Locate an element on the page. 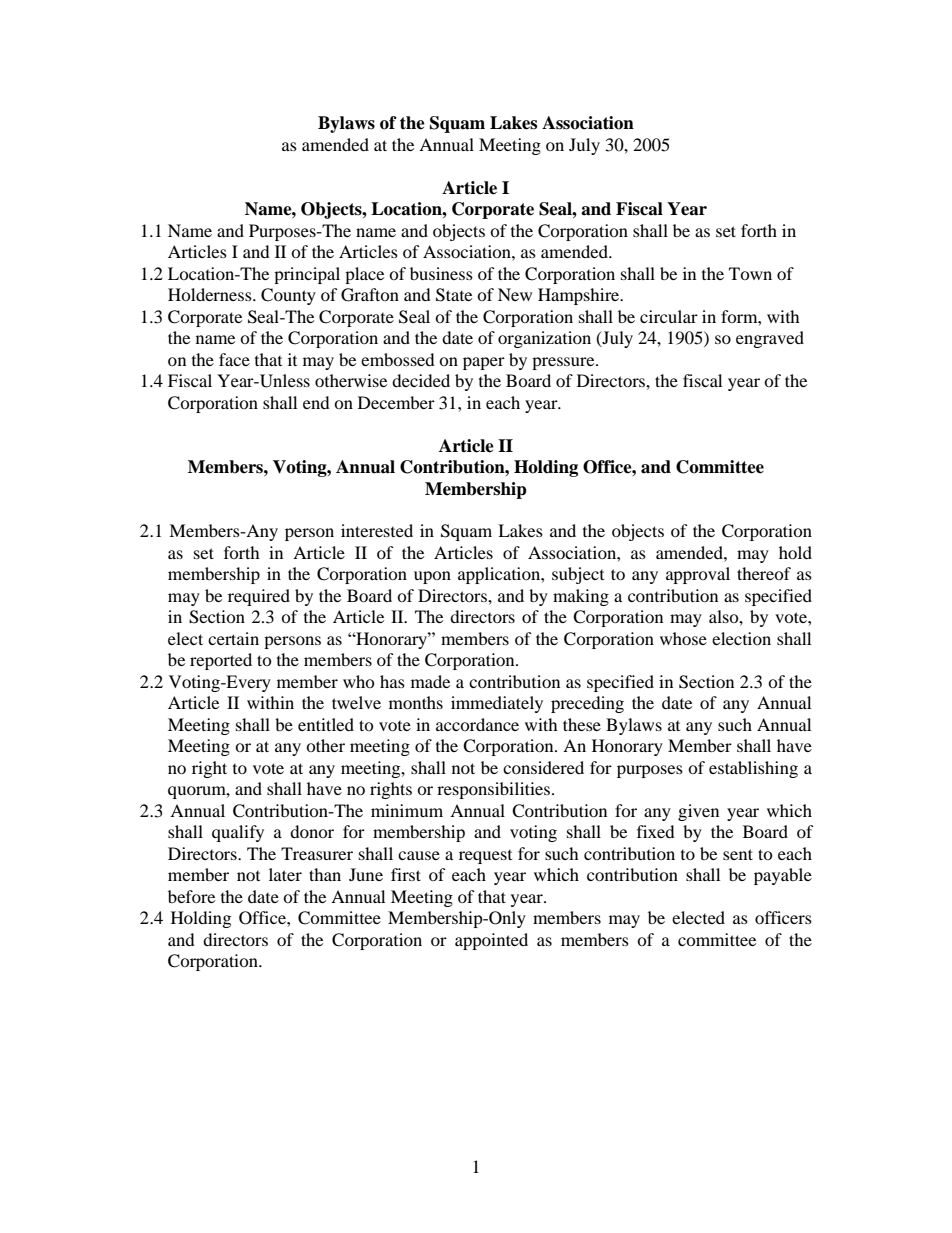  upon is located at coordinates (432, 577).
